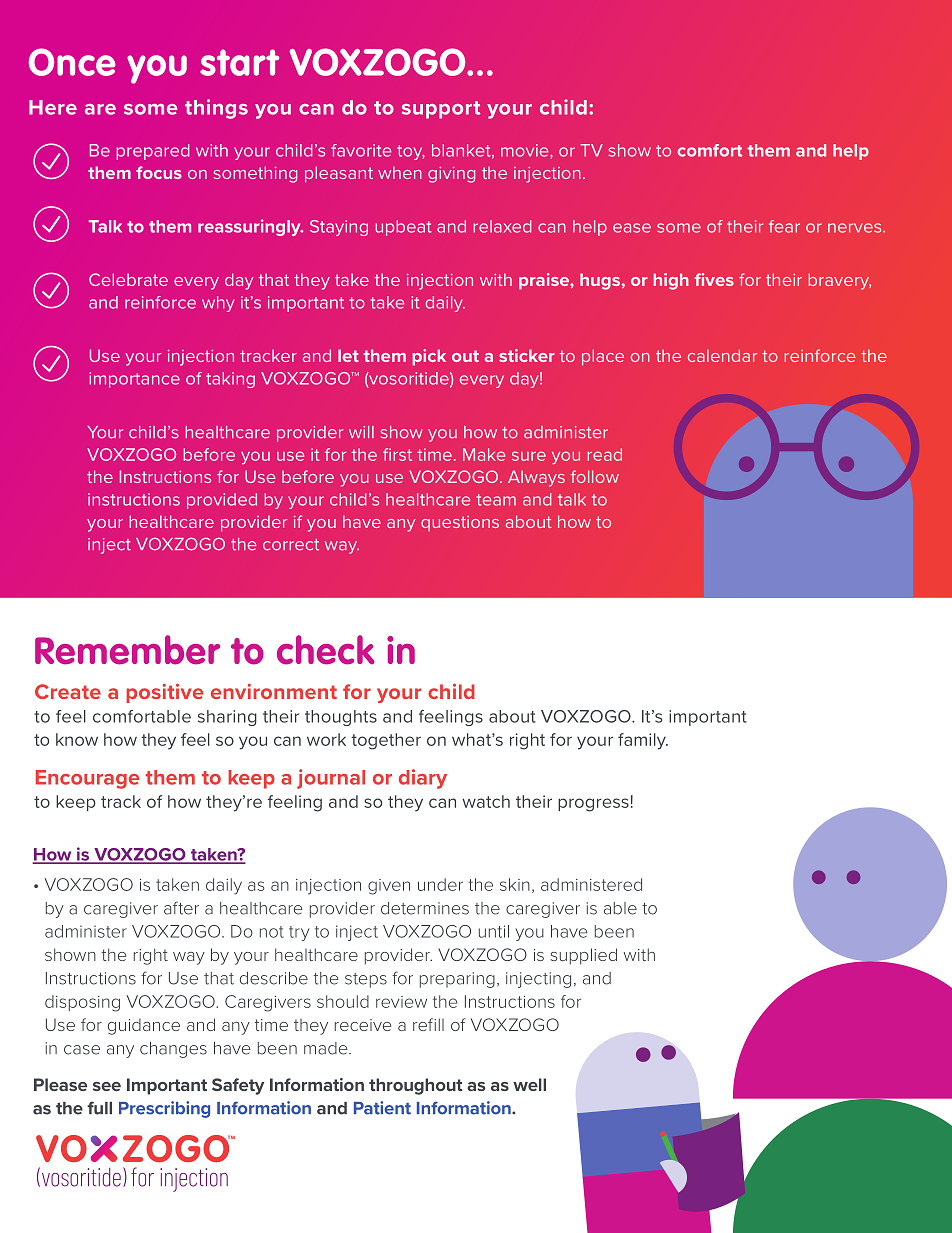 The image size is (952, 1233). I want to click on read, so click(605, 454).
